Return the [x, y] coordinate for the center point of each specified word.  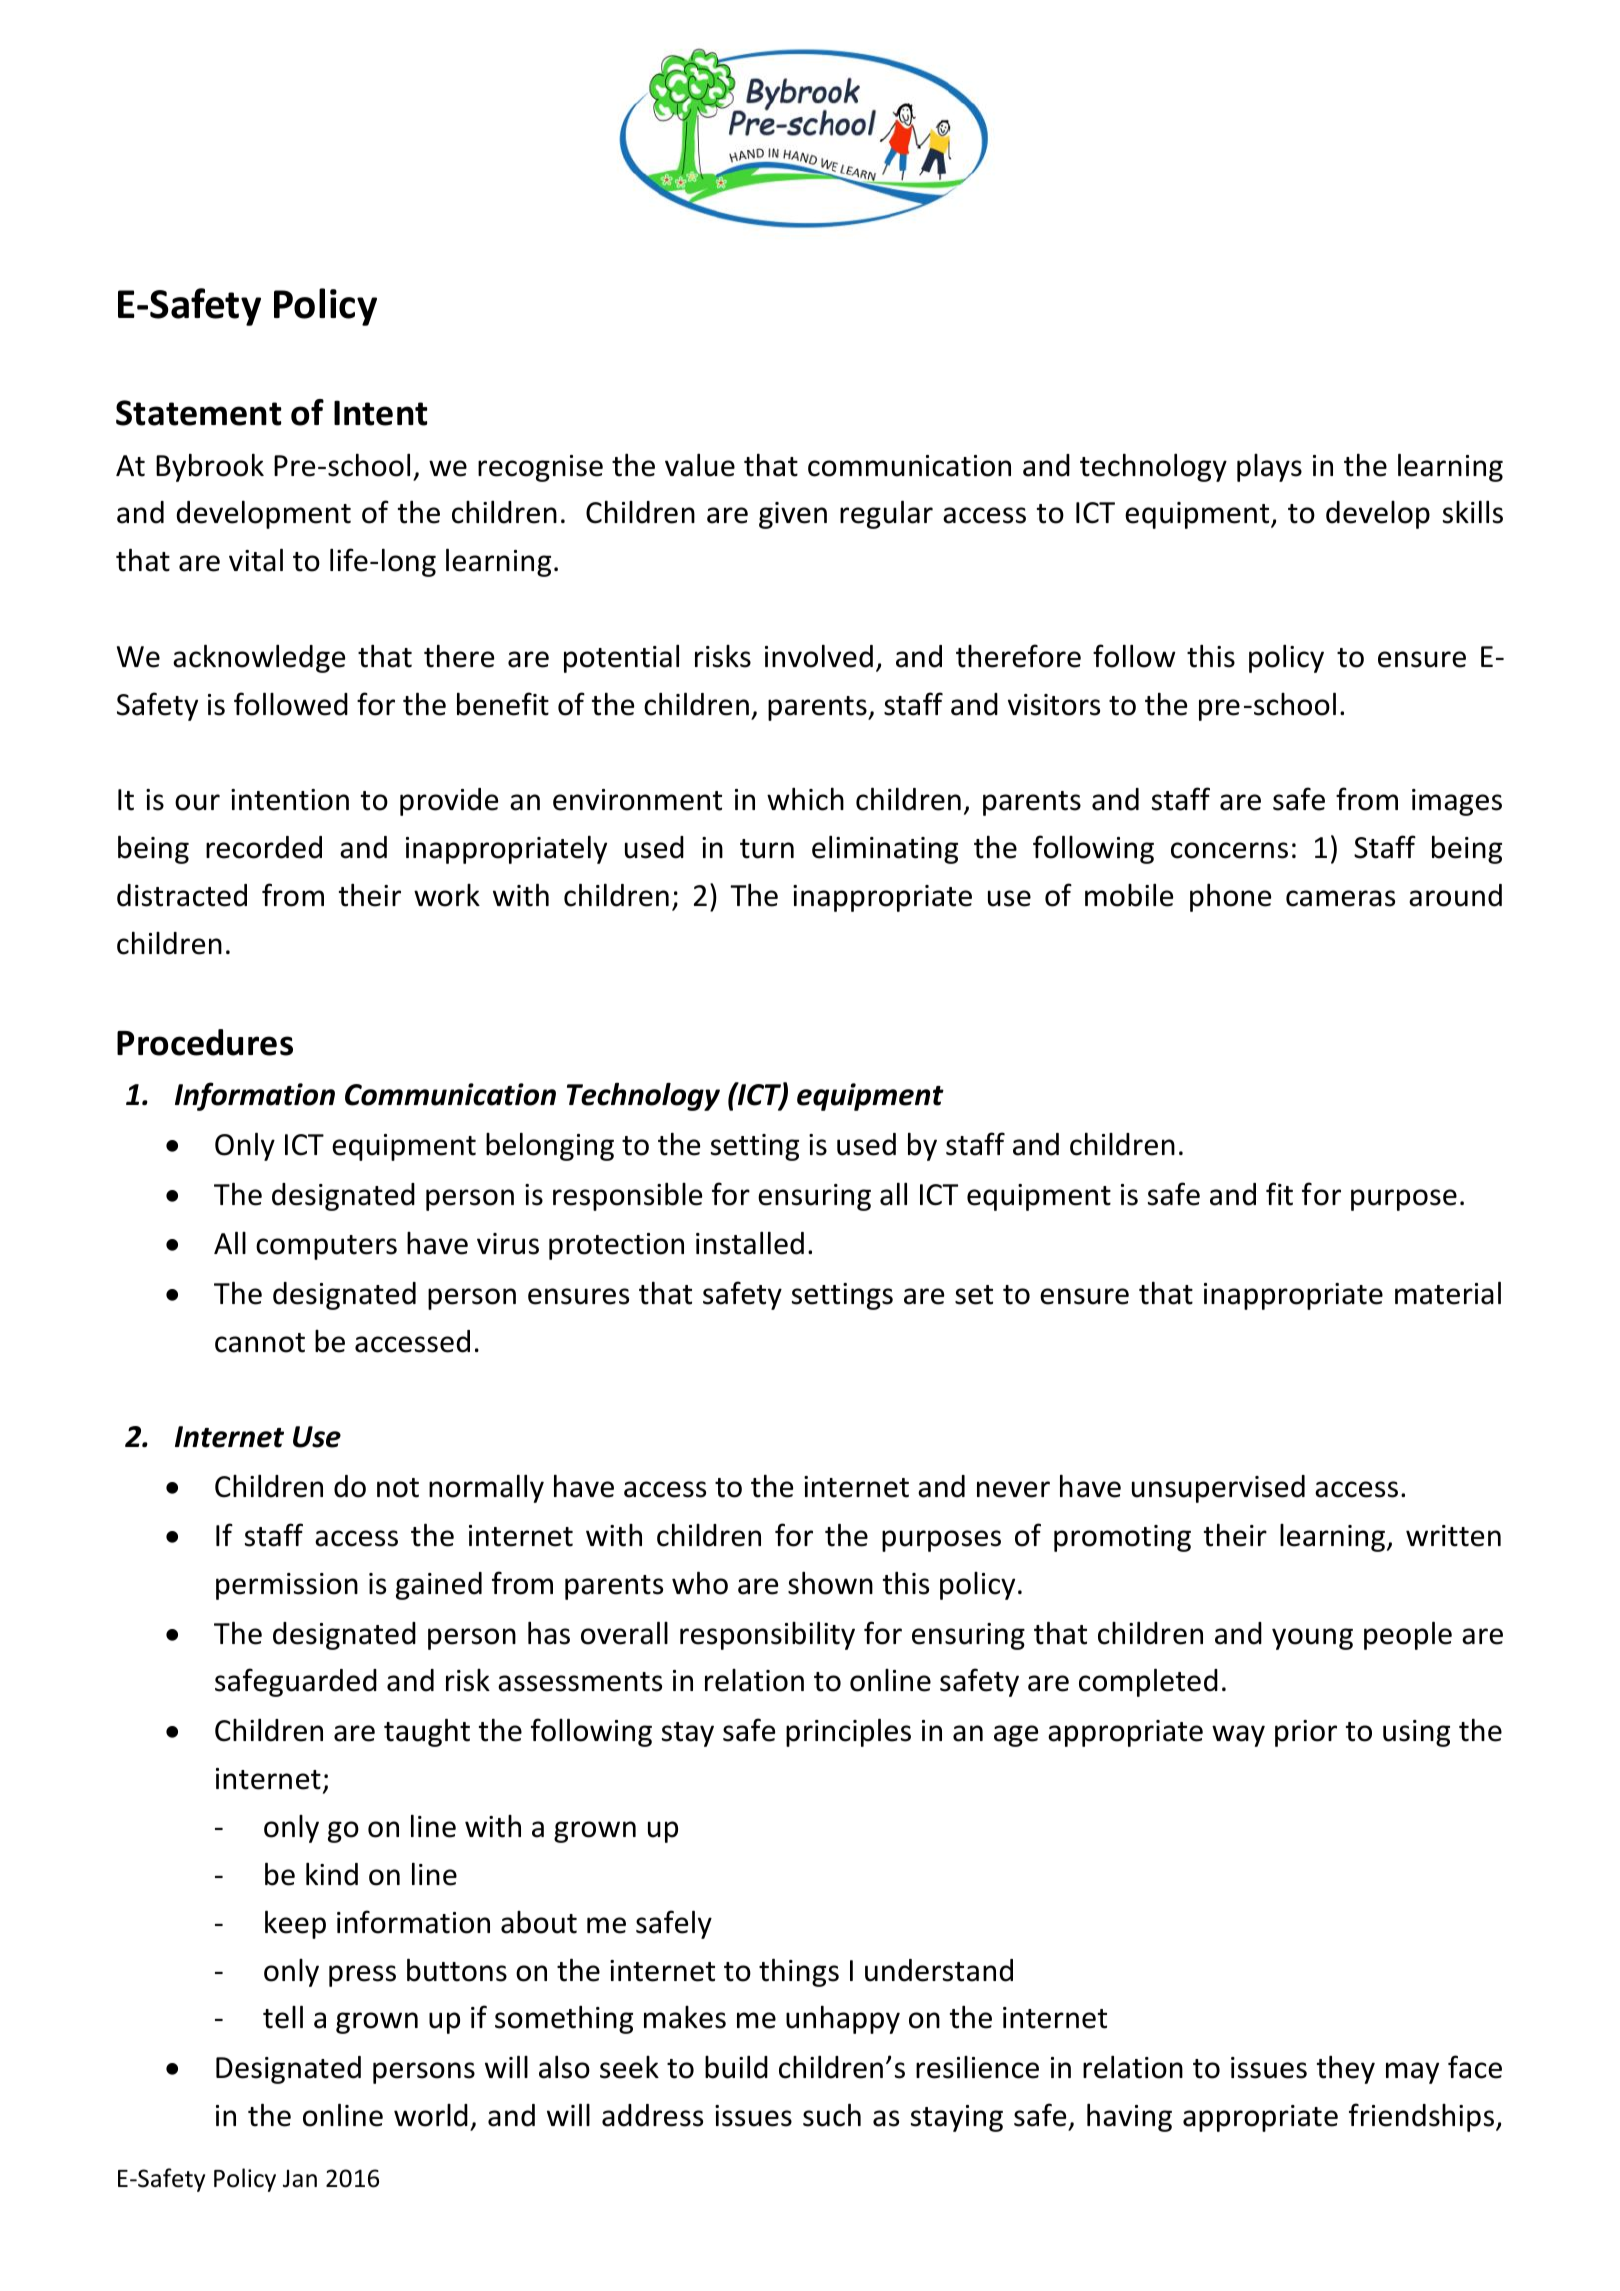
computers [326, 1247]
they [1346, 2069]
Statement [198, 413]
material [1448, 1293]
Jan [300, 2179]
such [832, 2115]
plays [1269, 468]
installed [750, 1243]
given [793, 515]
